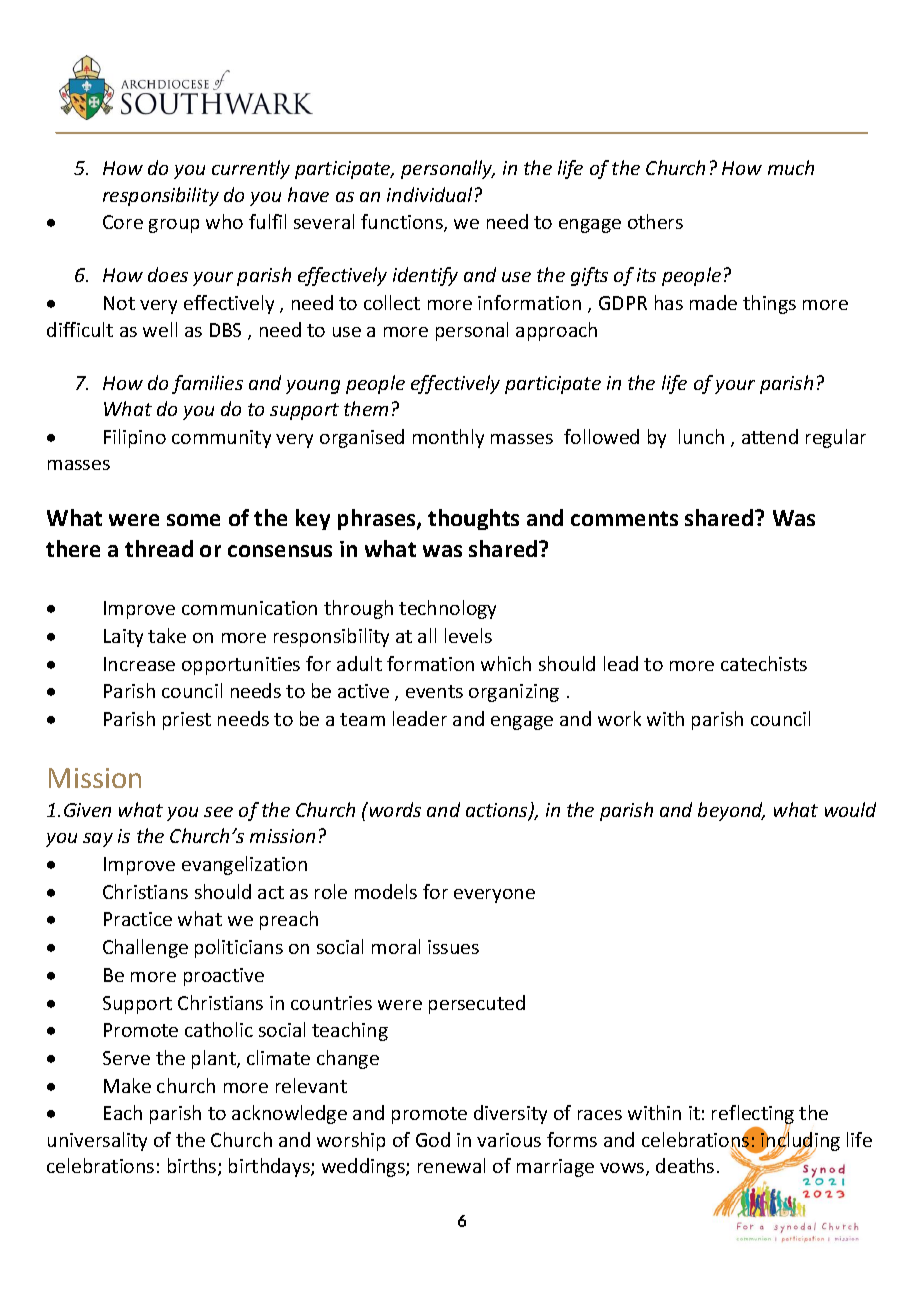 The height and width of the screenshot is (1307, 924). What do you see at coordinates (139, 664) in the screenshot?
I see `Increase` at bounding box center [139, 664].
